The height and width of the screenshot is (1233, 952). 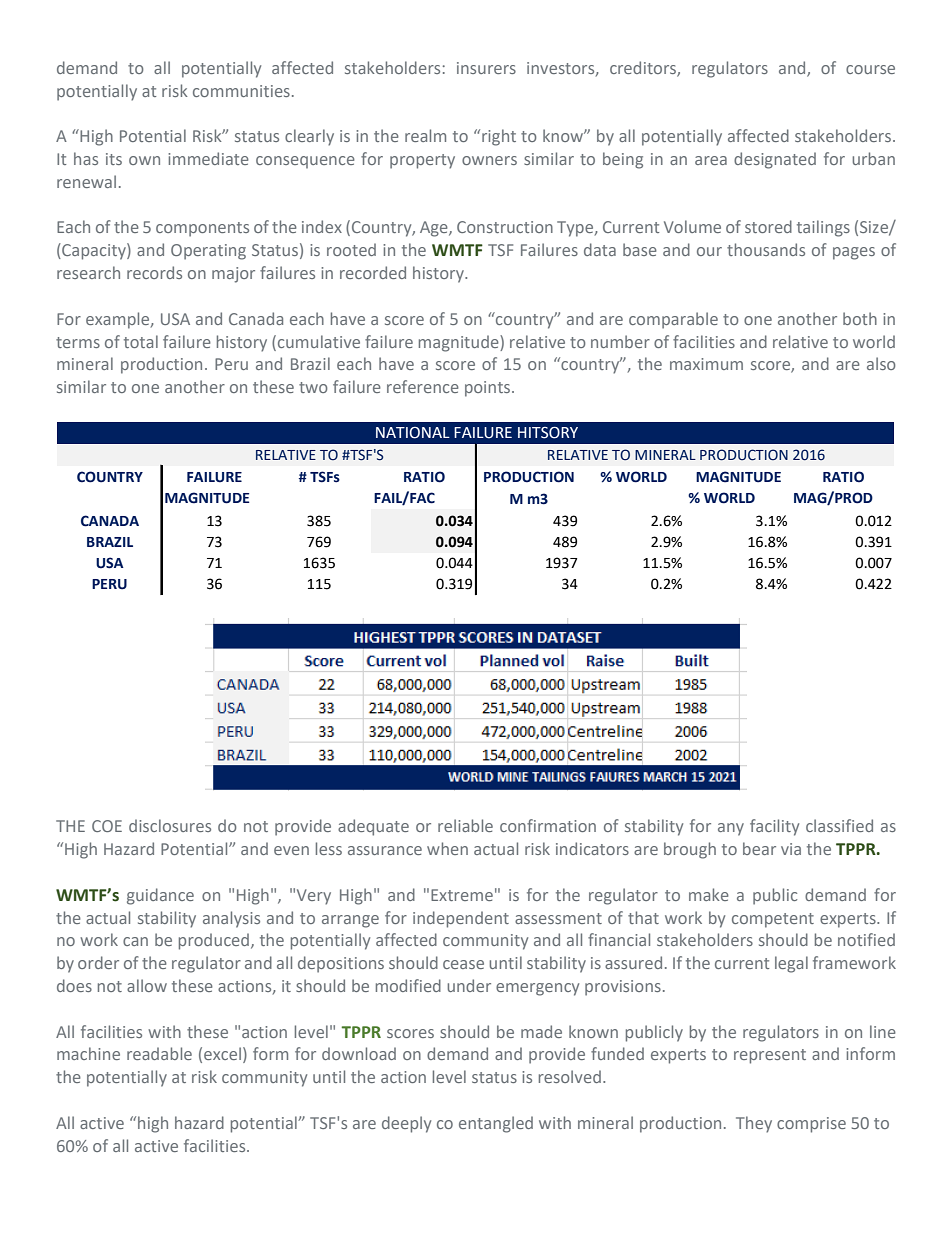 I want to click on via, so click(x=791, y=849).
